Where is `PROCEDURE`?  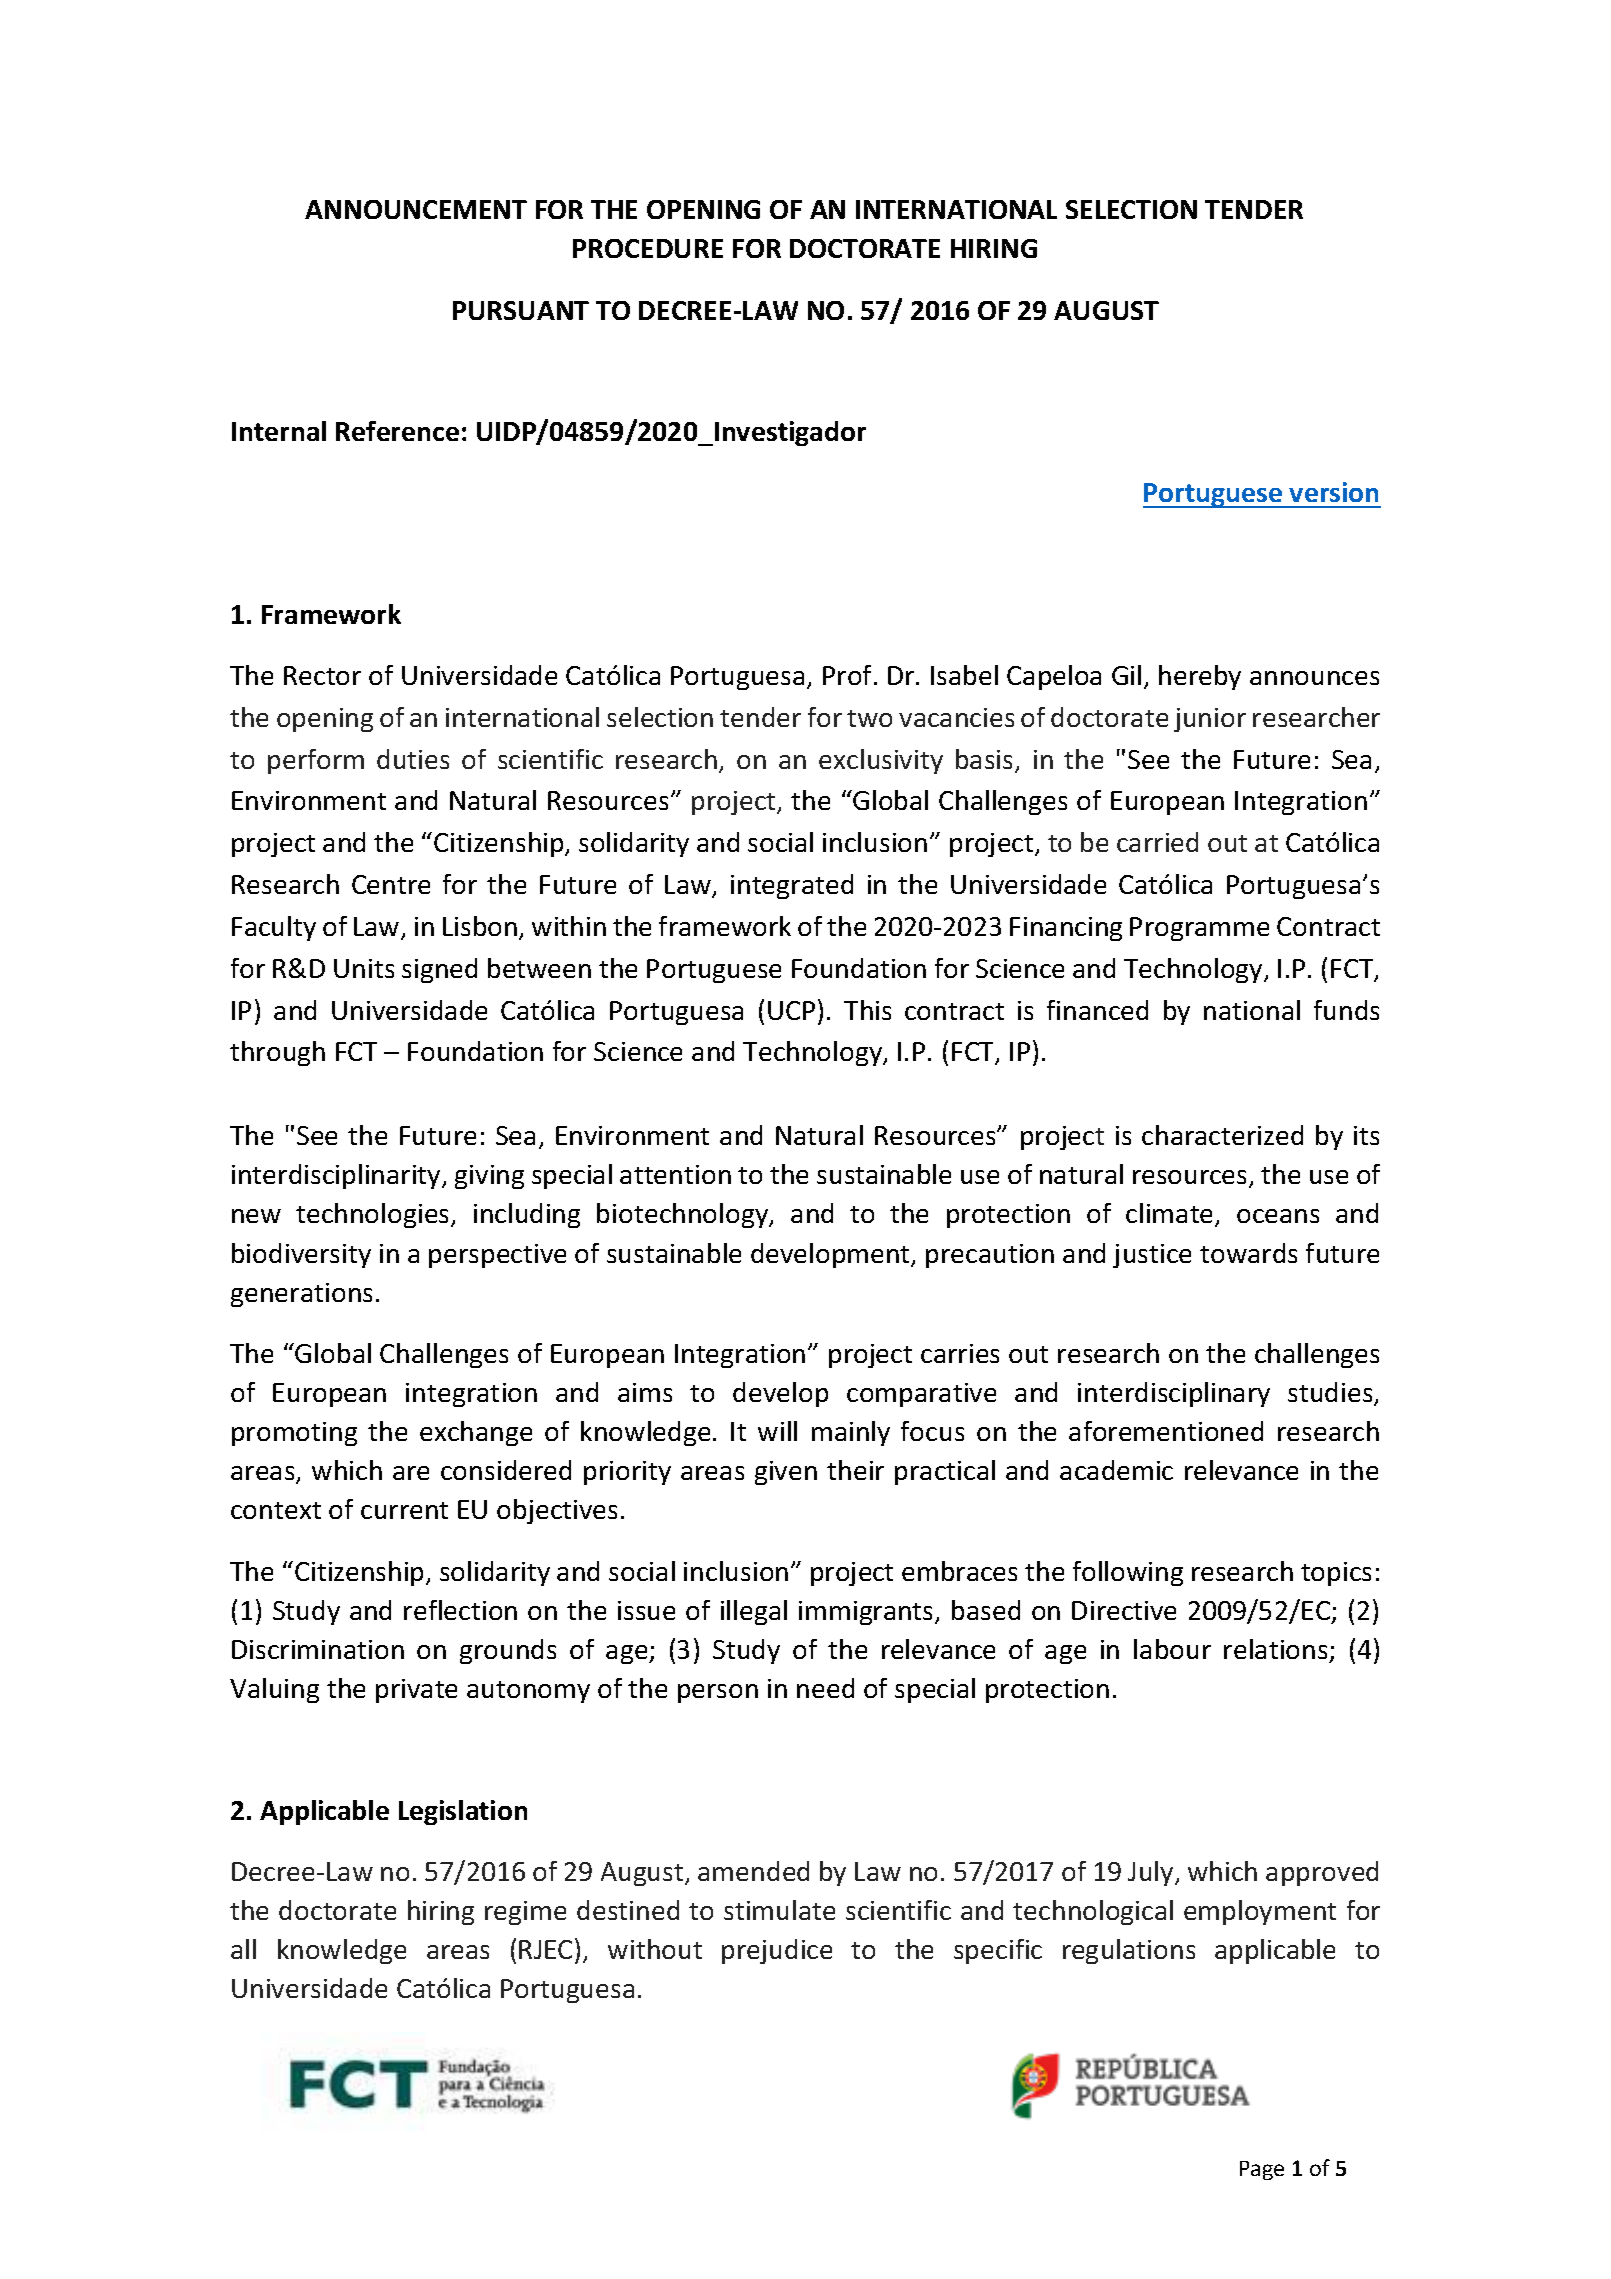
PROCEDURE is located at coordinates (648, 248).
